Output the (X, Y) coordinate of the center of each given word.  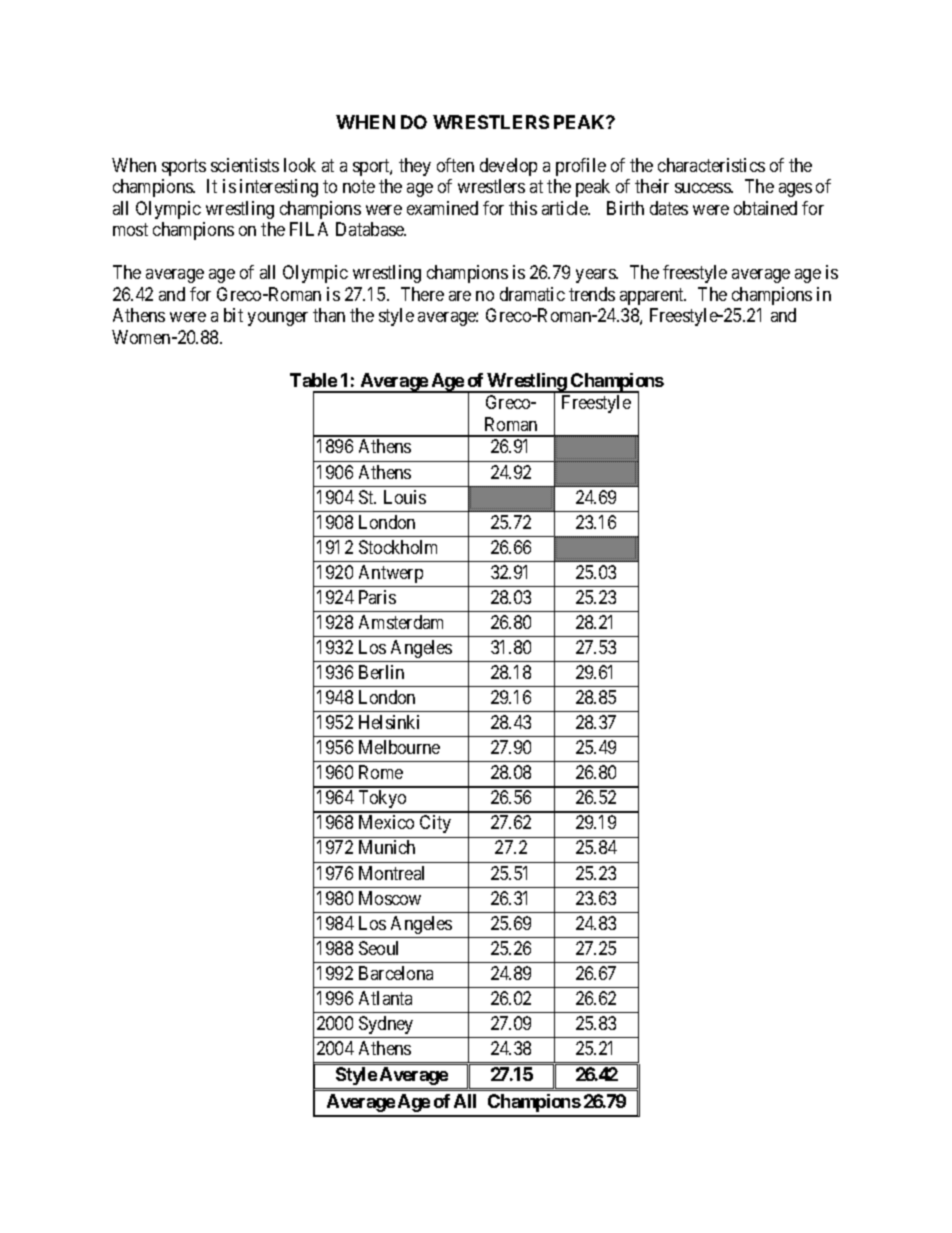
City (435, 824)
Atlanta (385, 998)
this (523, 208)
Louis (405, 497)
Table (313, 380)
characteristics (711, 165)
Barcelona (396, 973)
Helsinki (389, 722)
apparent (653, 296)
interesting (279, 188)
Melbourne (399, 747)
